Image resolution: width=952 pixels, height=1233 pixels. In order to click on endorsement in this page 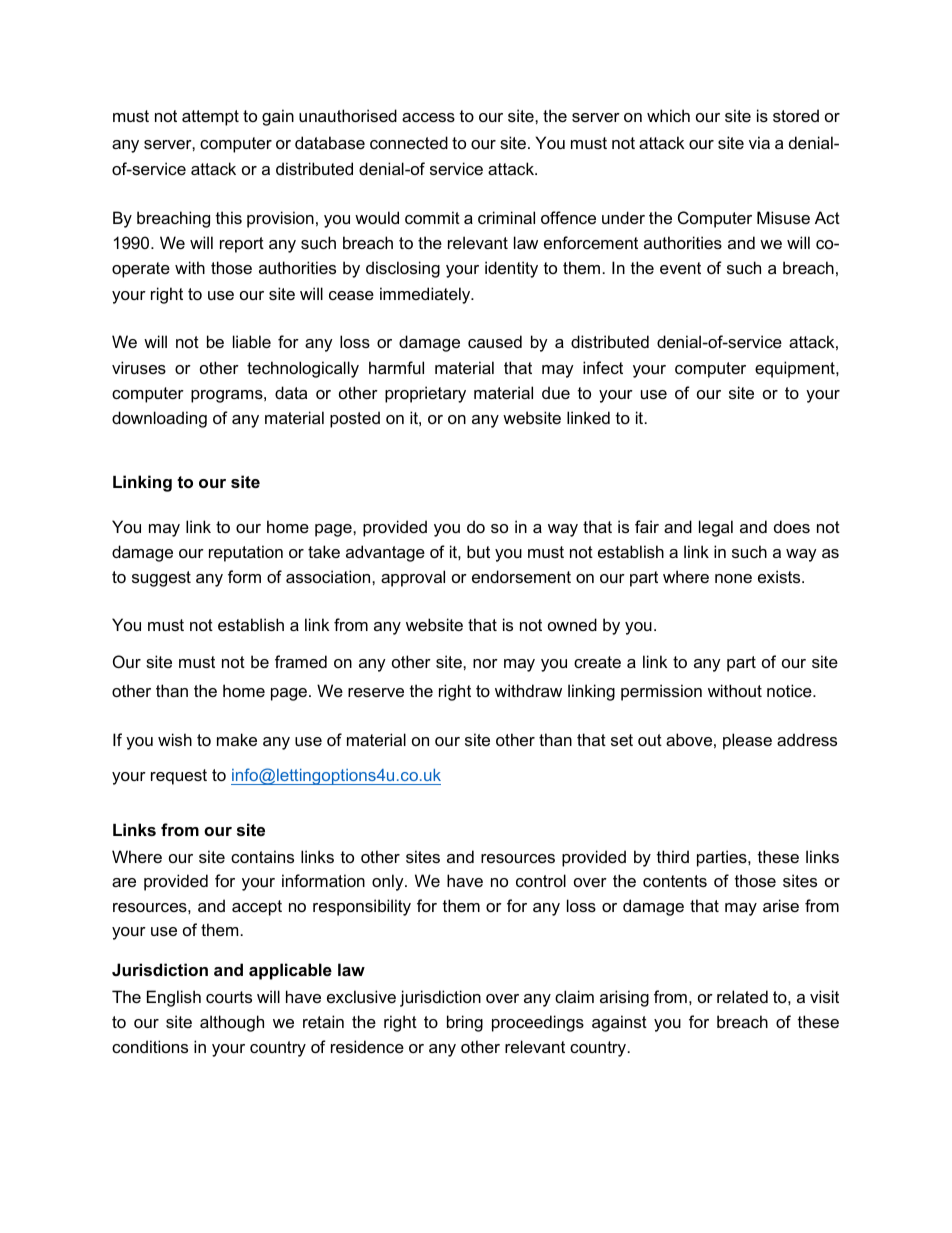, I will do `click(521, 576)`.
